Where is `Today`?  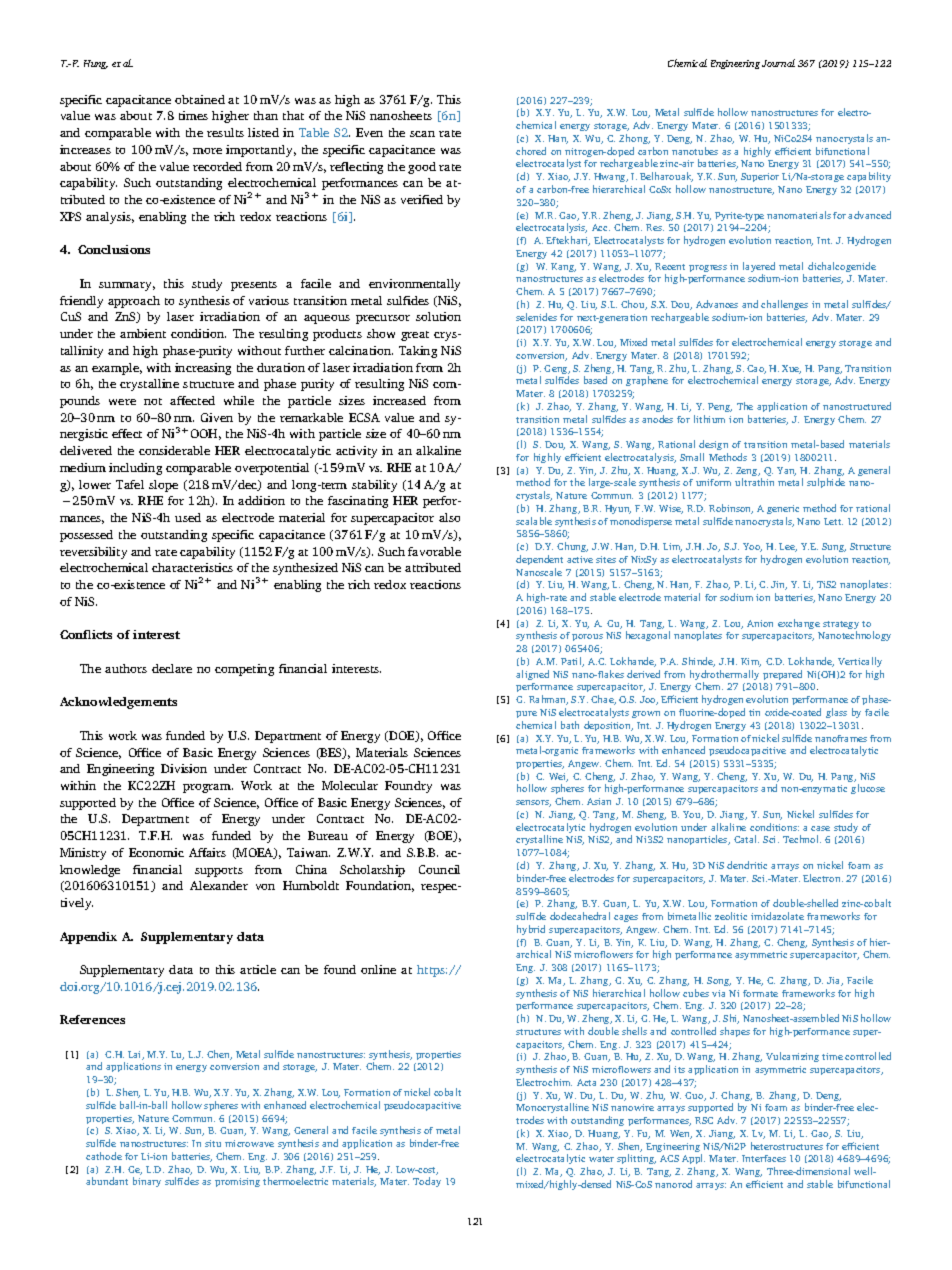
Today is located at coordinates (427, 1182).
